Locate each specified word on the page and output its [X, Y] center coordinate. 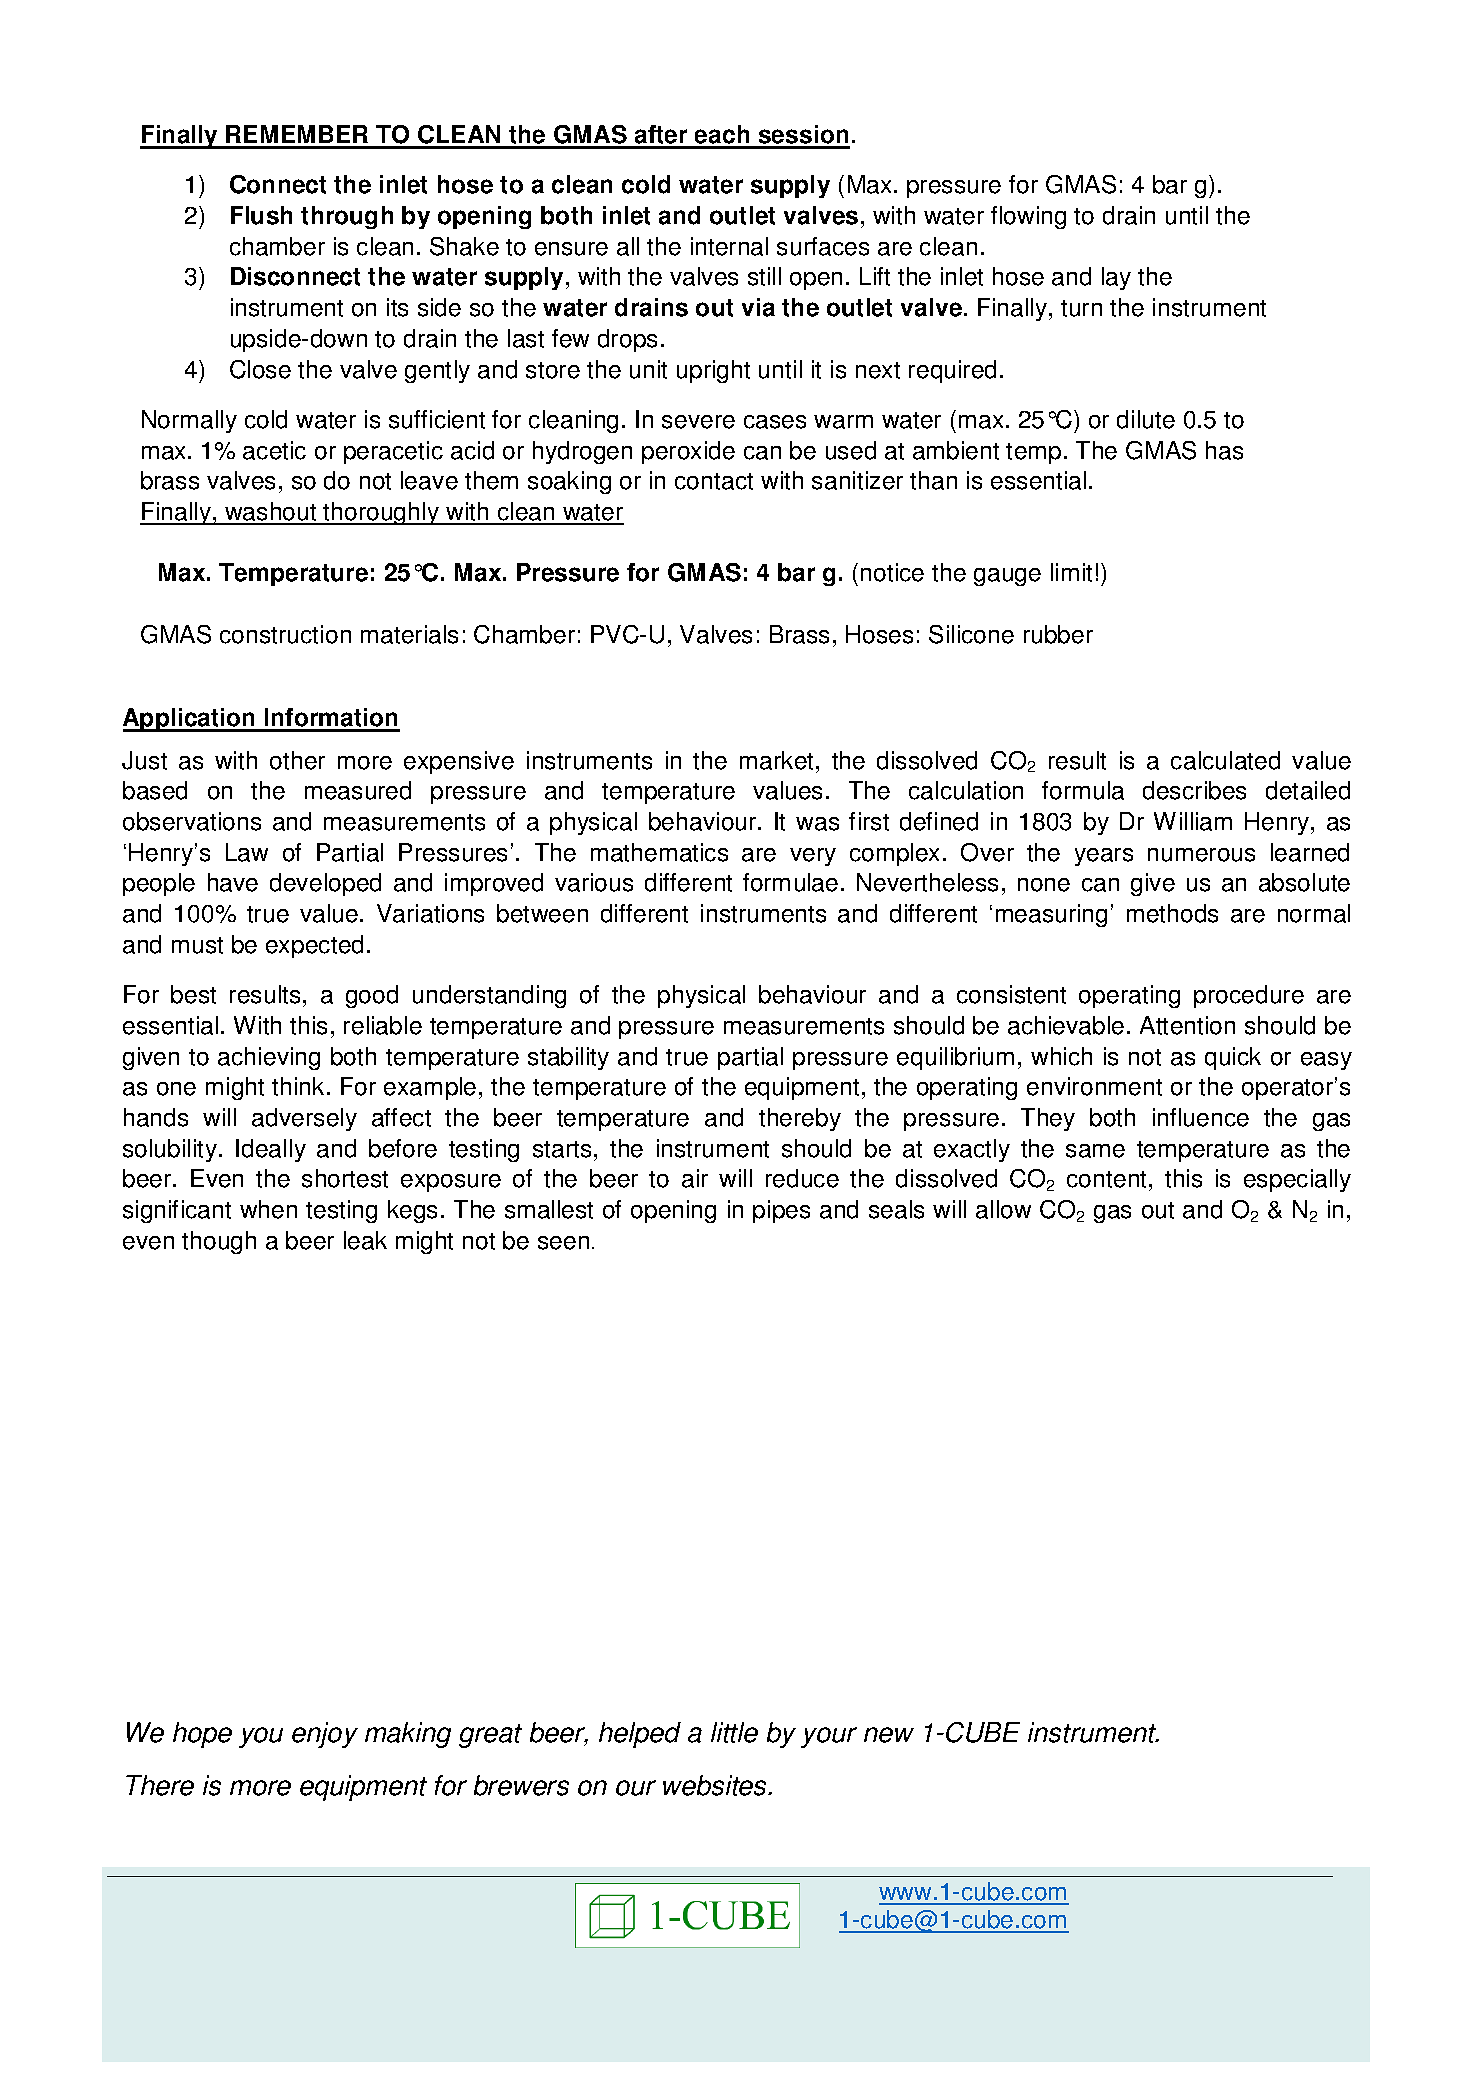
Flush [261, 215]
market [778, 760]
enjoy [325, 1735]
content [1106, 1179]
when [268, 1209]
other [297, 760]
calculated [1225, 760]
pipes [781, 1211]
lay [1116, 278]
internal [729, 246]
